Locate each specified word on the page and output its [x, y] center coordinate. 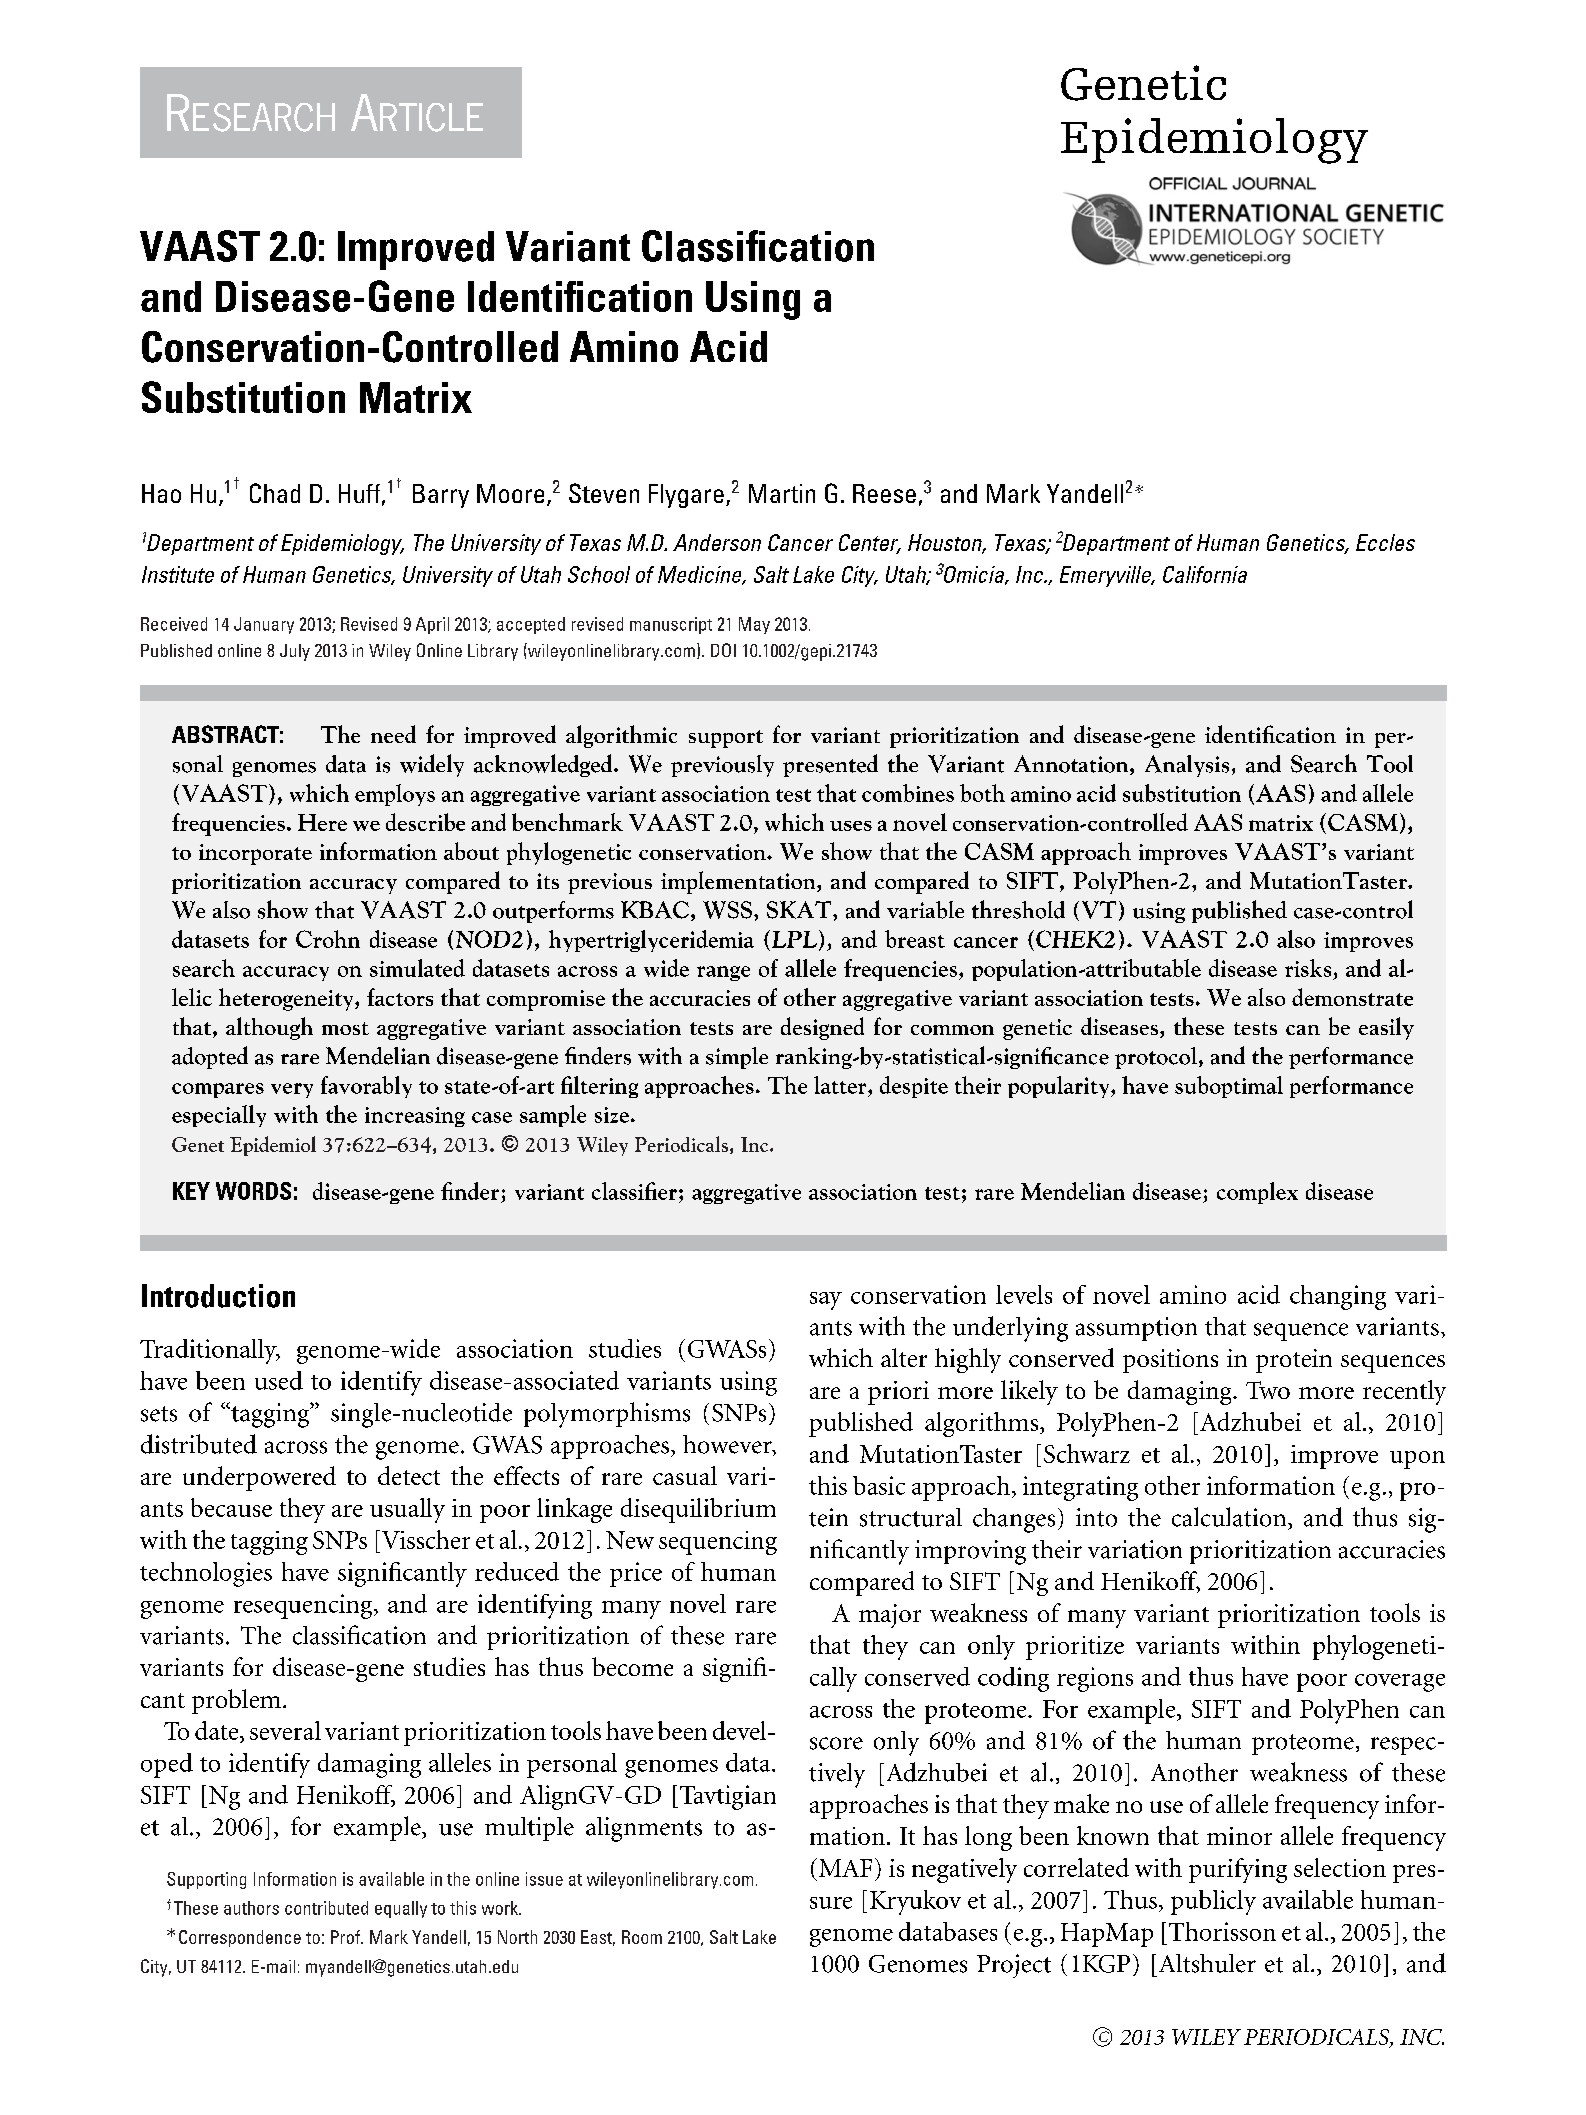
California [1205, 574]
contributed [326, 1908]
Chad [275, 493]
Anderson [717, 542]
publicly [1213, 1902]
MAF [845, 1868]
